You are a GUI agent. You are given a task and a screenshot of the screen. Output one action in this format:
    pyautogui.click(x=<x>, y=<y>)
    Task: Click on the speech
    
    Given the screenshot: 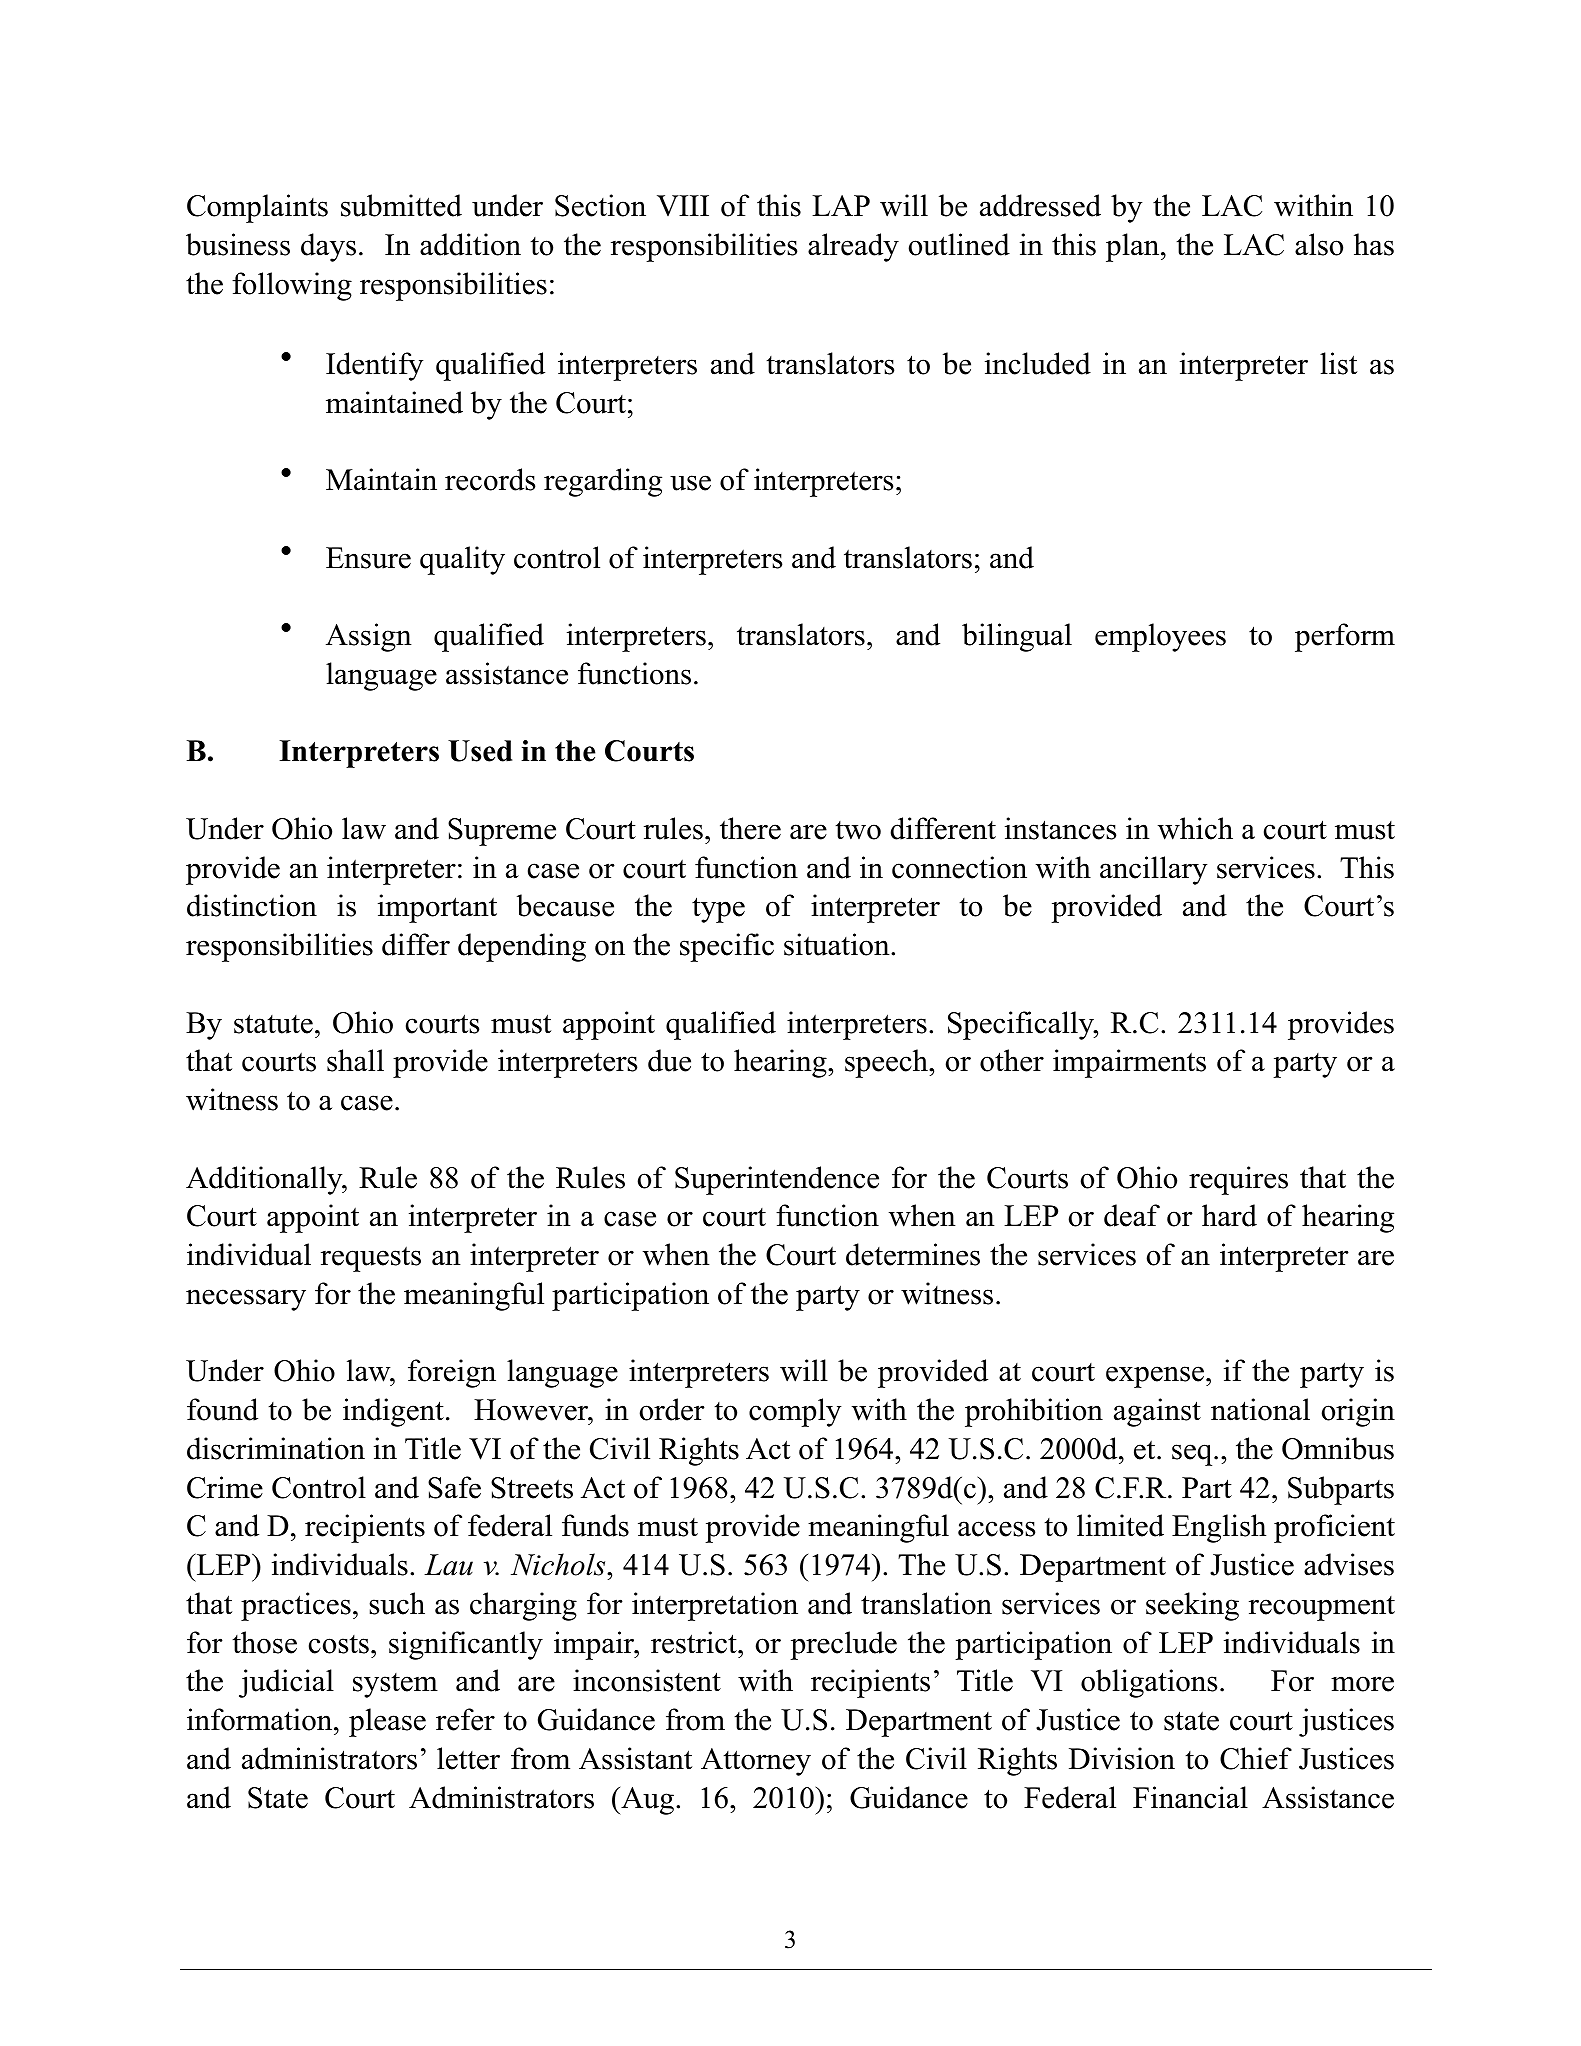 What is the action you would take?
    pyautogui.click(x=887, y=1063)
